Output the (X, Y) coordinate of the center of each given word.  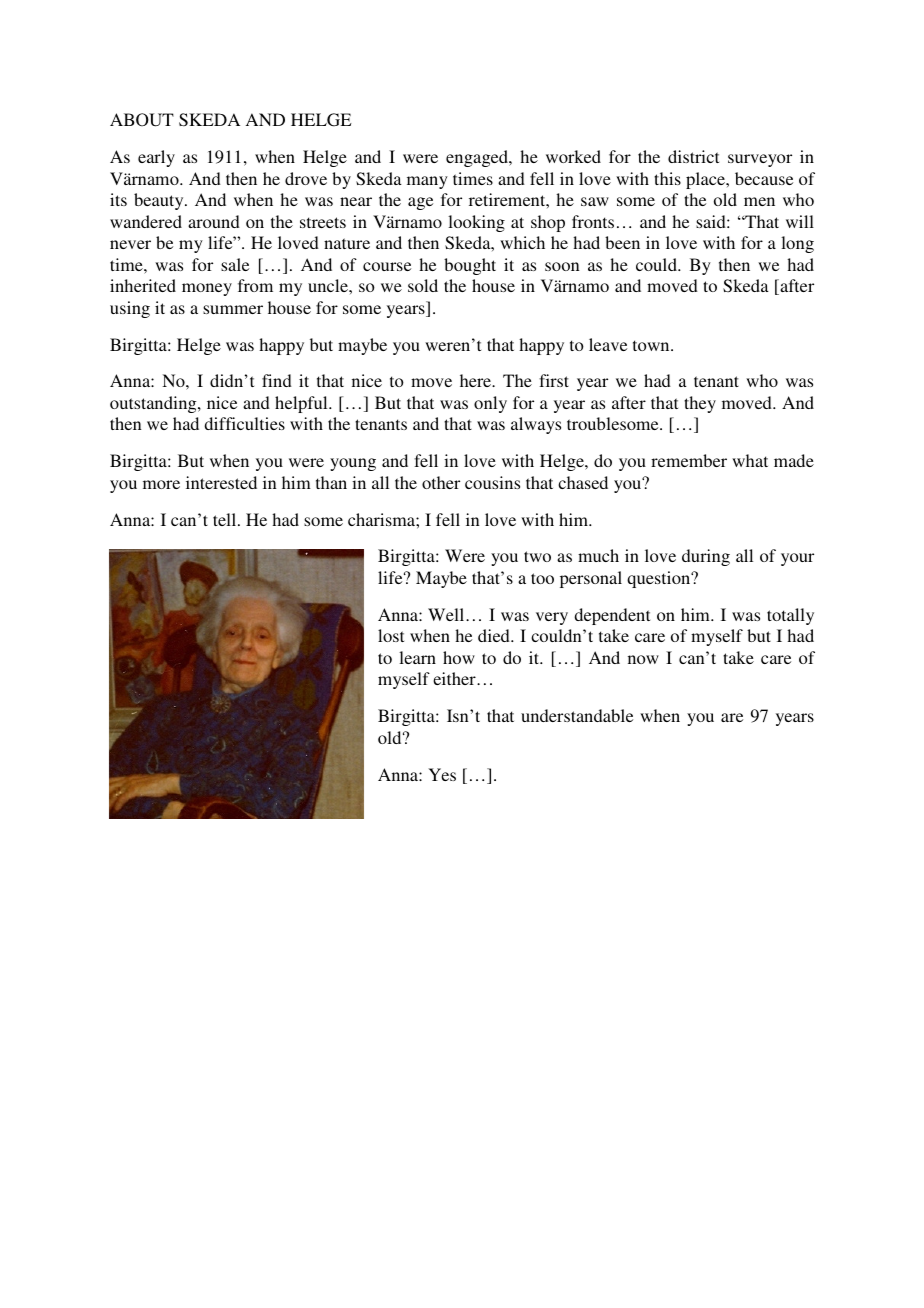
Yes (442, 774)
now (643, 659)
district (693, 156)
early (156, 158)
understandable (577, 715)
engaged (478, 158)
